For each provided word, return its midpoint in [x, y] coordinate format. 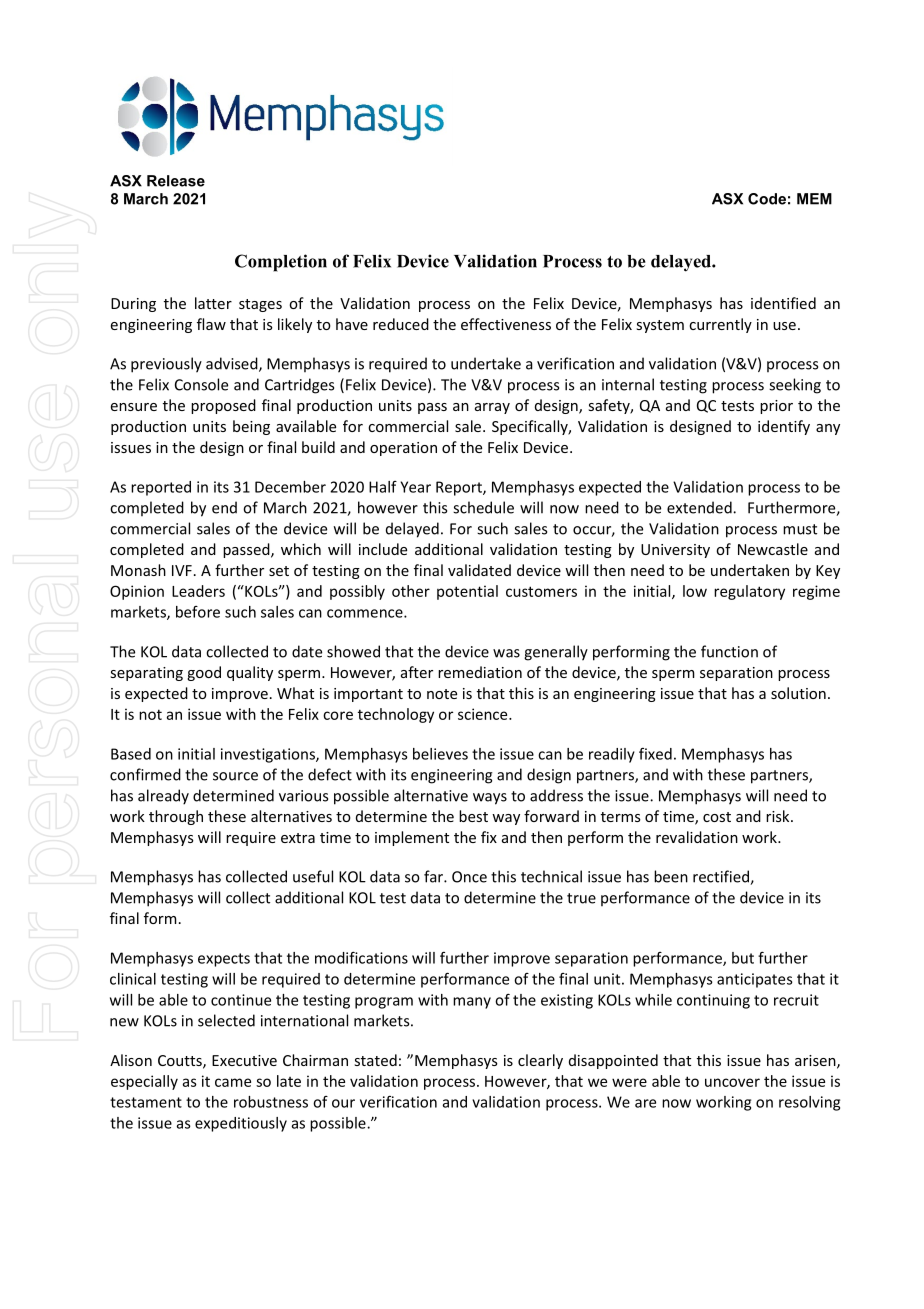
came [233, 1082]
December [290, 487]
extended [700, 507]
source [235, 776]
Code [767, 199]
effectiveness [506, 324]
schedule [483, 507]
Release [176, 181]
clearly [540, 1061]
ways [490, 799]
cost [717, 817]
